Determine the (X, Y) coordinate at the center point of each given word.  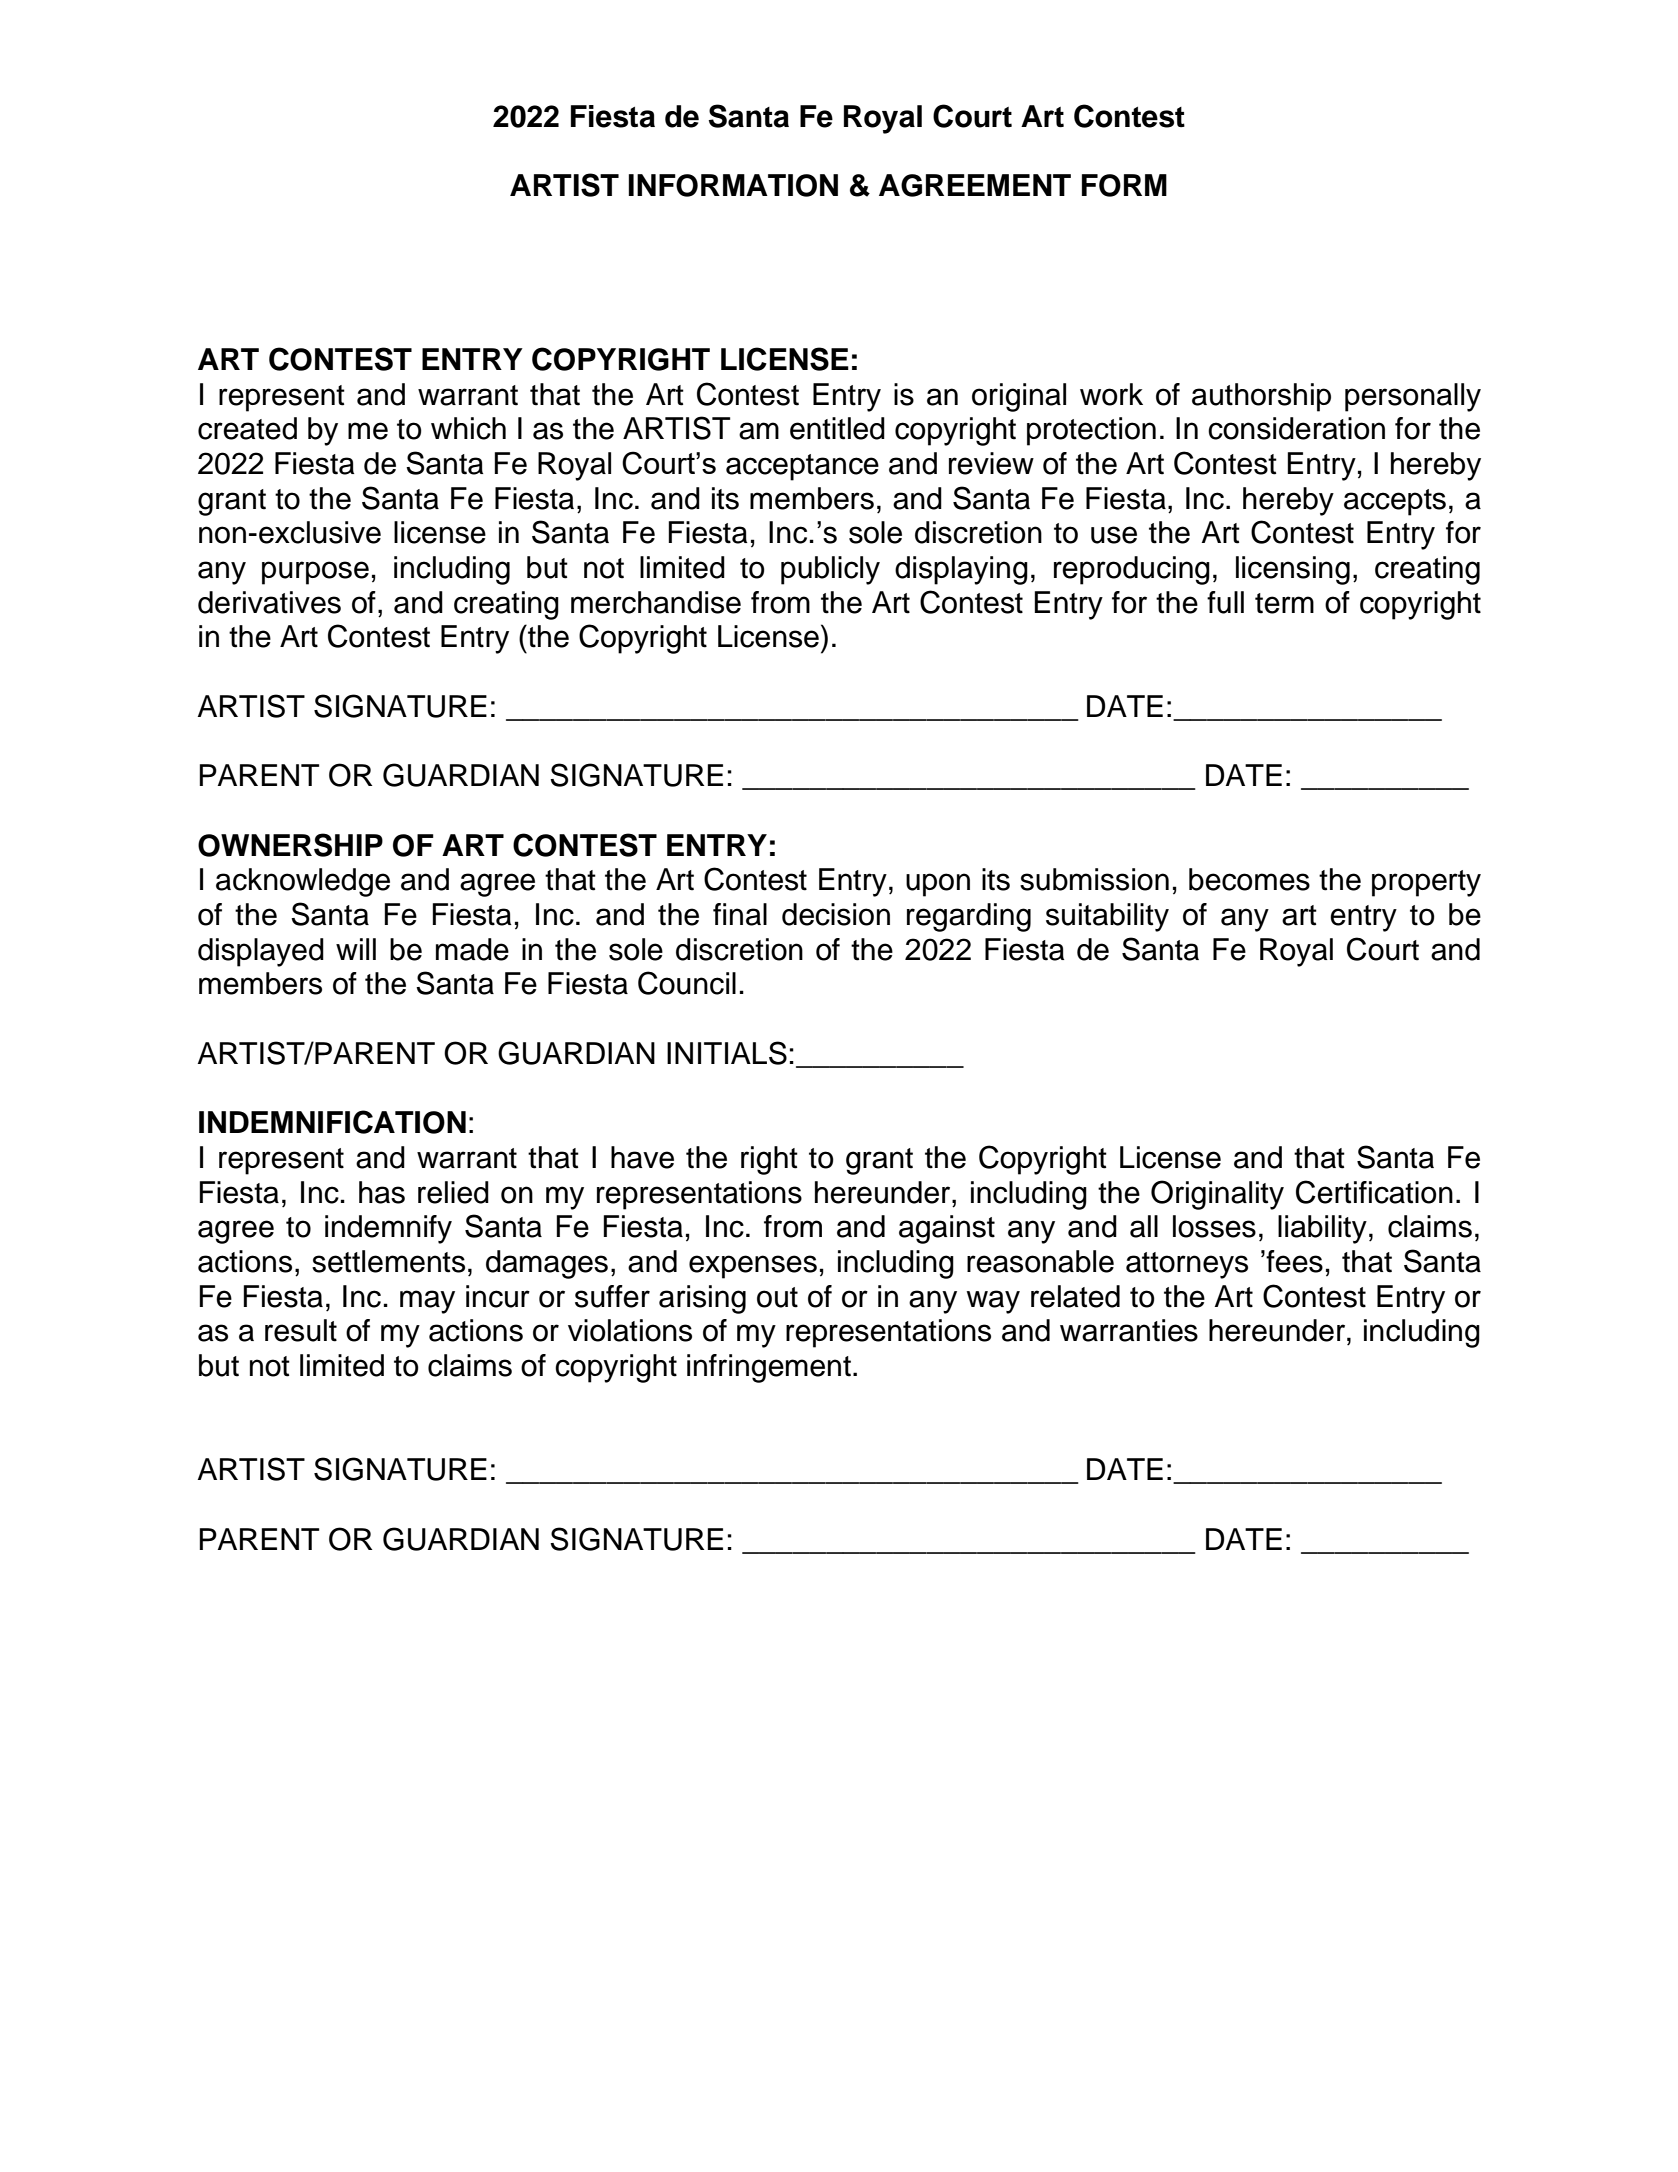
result (301, 1330)
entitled (837, 428)
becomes (1249, 879)
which (468, 428)
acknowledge (303, 882)
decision (836, 914)
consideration (1296, 428)
